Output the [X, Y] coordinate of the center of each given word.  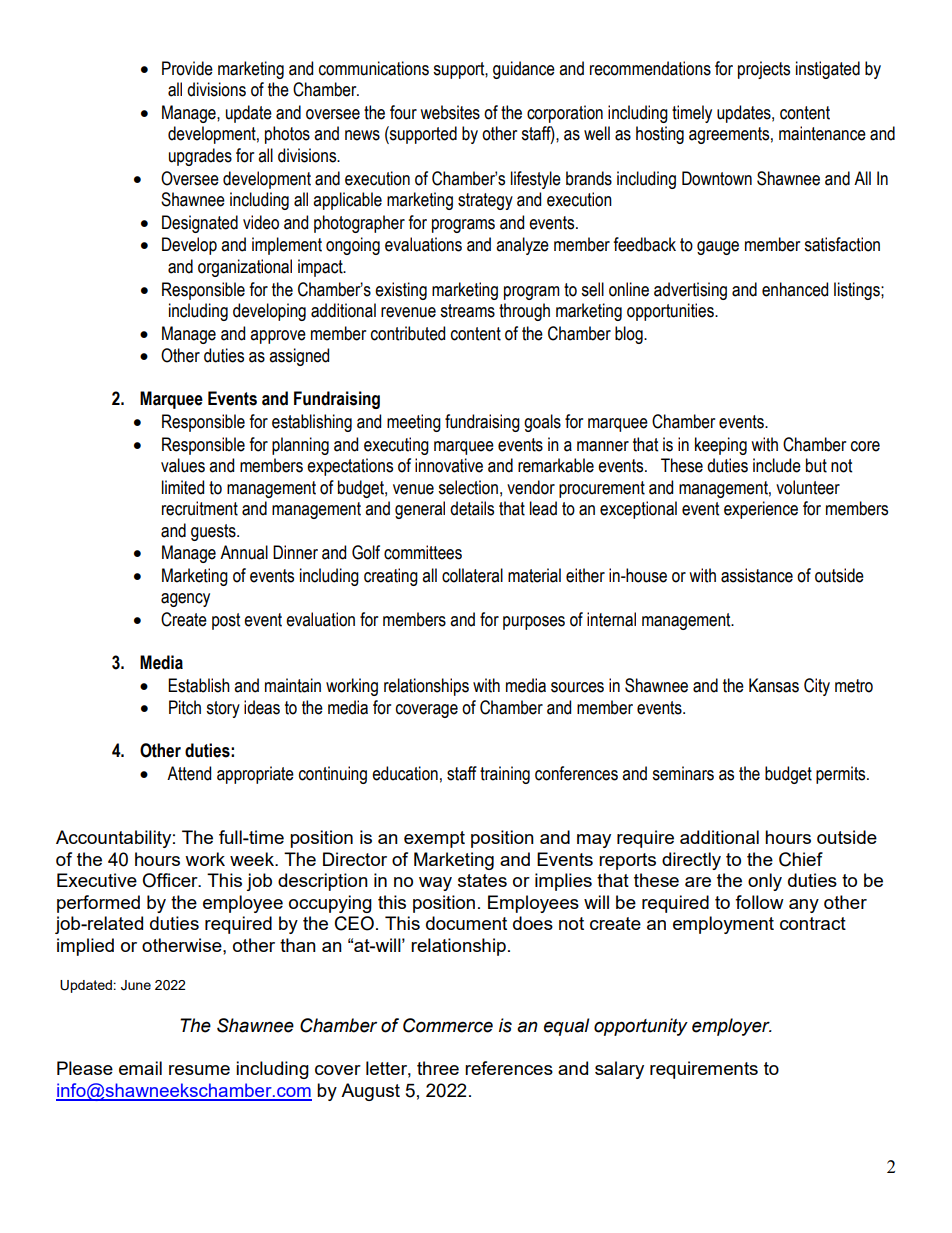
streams [467, 311]
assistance [757, 575]
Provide [187, 68]
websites [450, 112]
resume [199, 1070]
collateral [472, 575]
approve [278, 337]
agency [185, 600]
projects [764, 70]
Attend [189, 773]
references [509, 1068]
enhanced [795, 289]
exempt [434, 839]
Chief [801, 859]
